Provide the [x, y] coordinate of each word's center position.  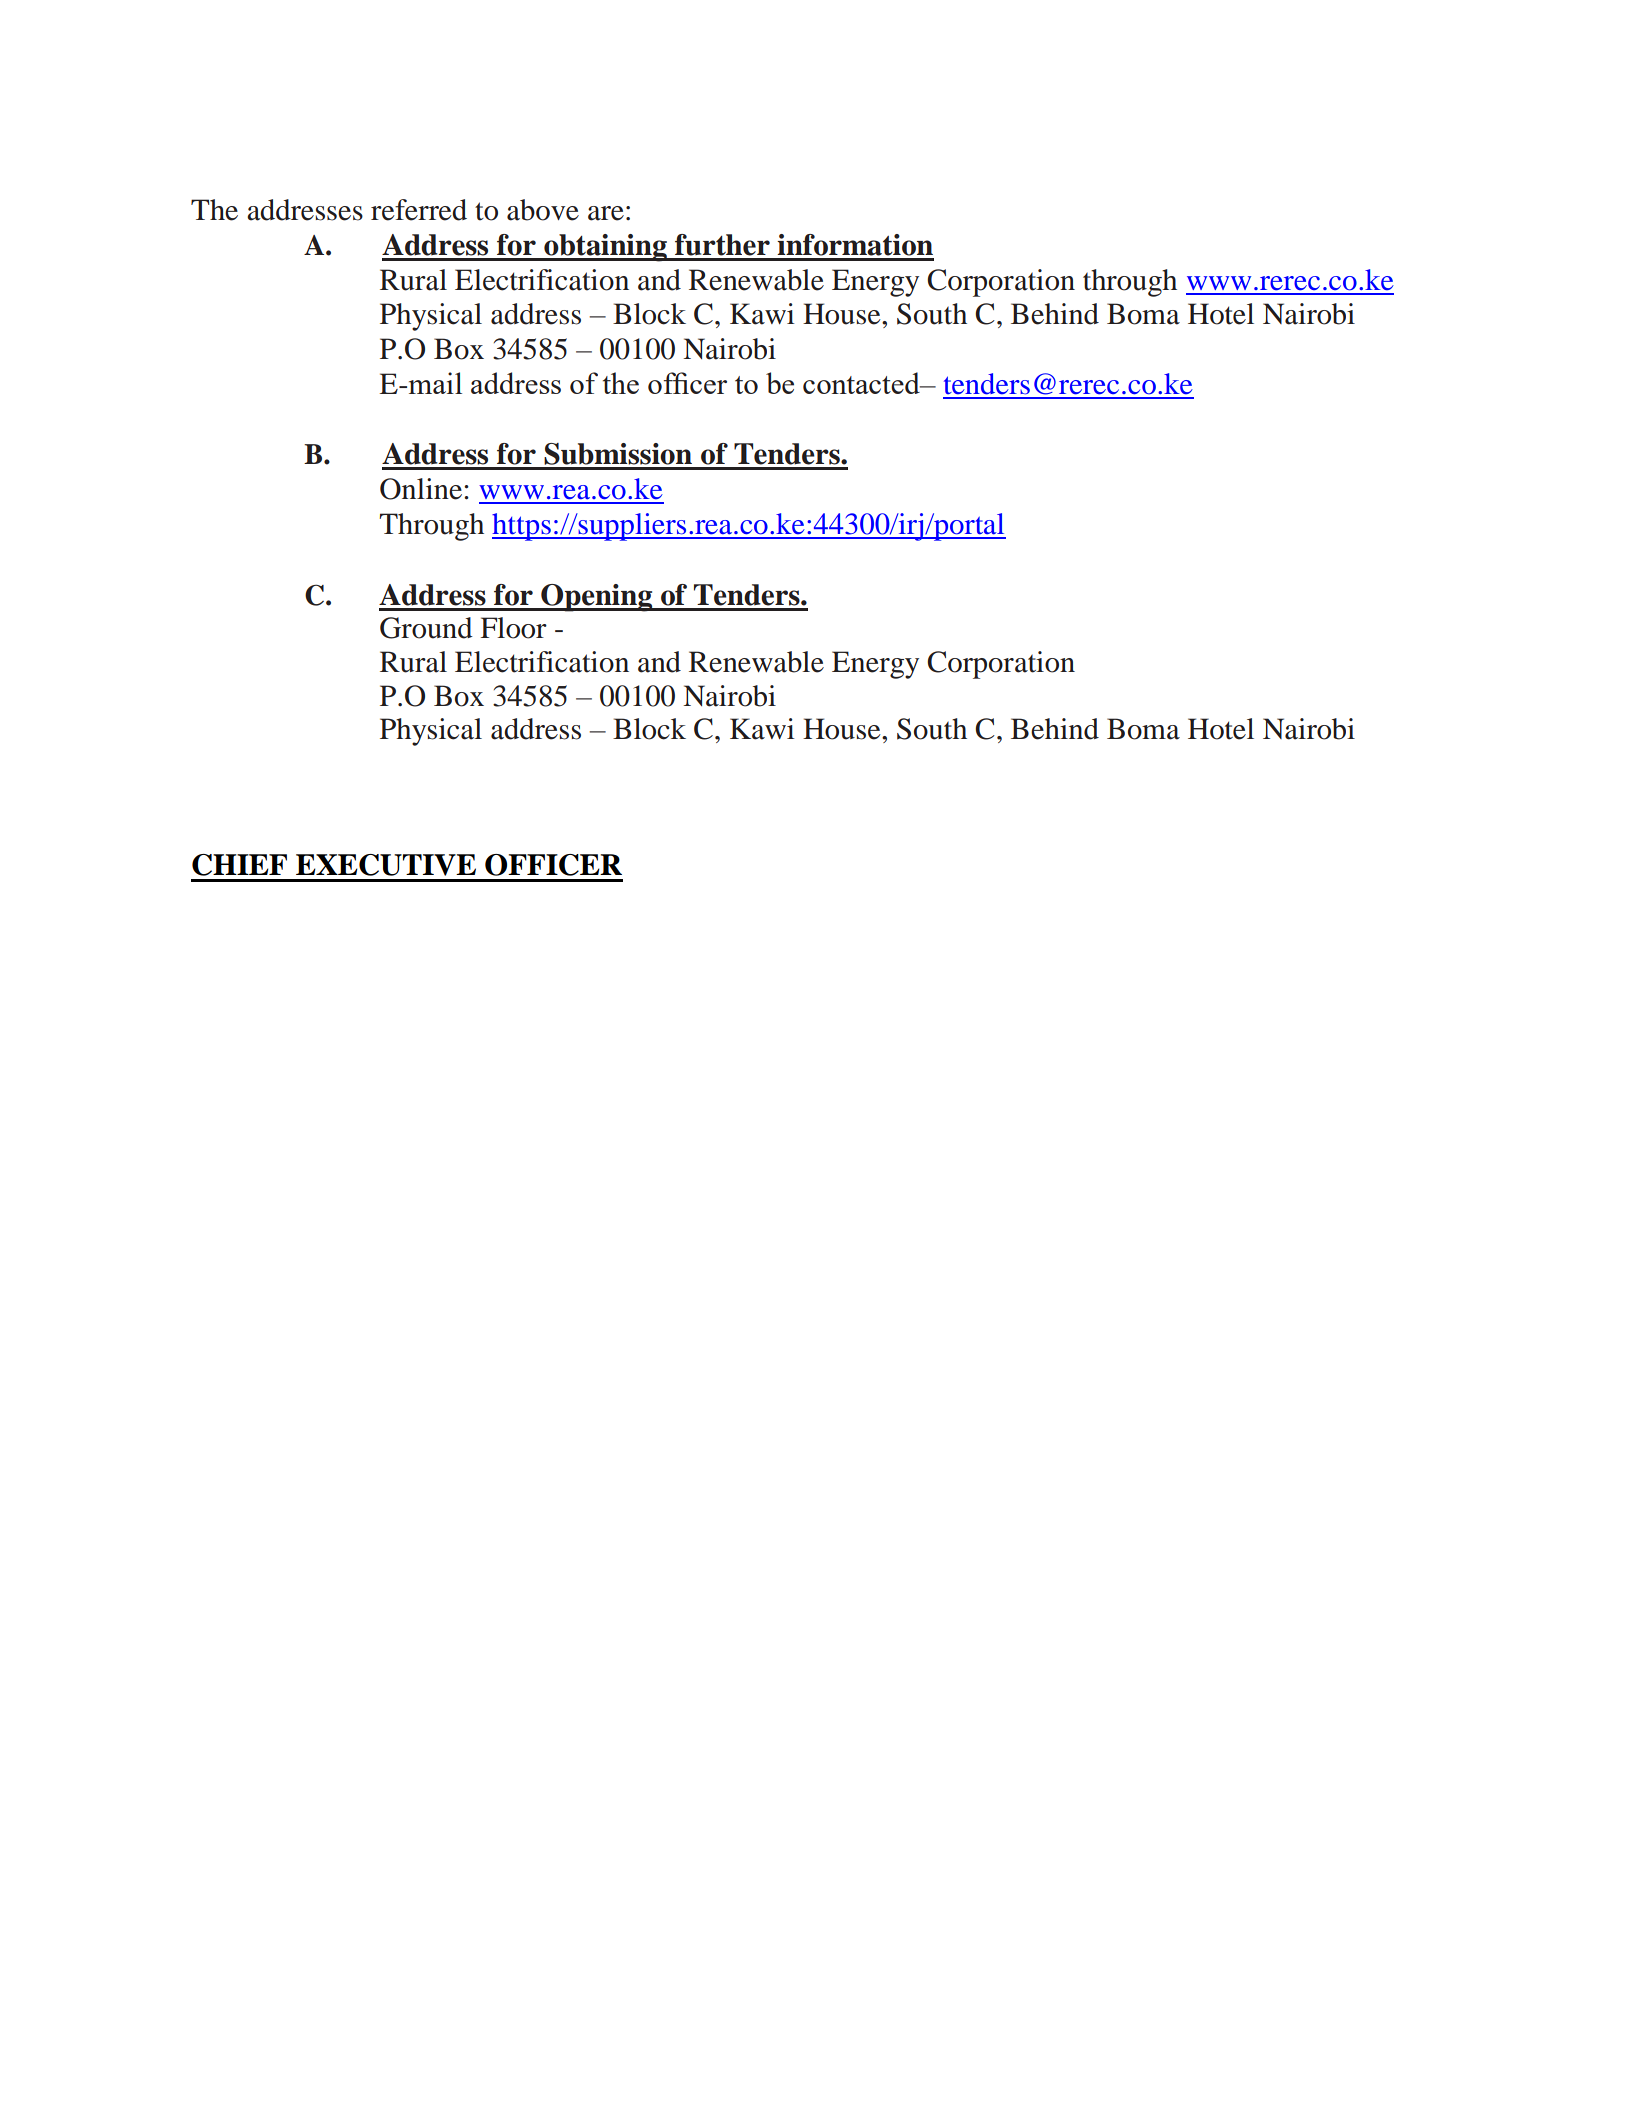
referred [419, 210]
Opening [597, 598]
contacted [862, 383]
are [606, 213]
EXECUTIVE [386, 865]
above [543, 210]
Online [422, 489]
